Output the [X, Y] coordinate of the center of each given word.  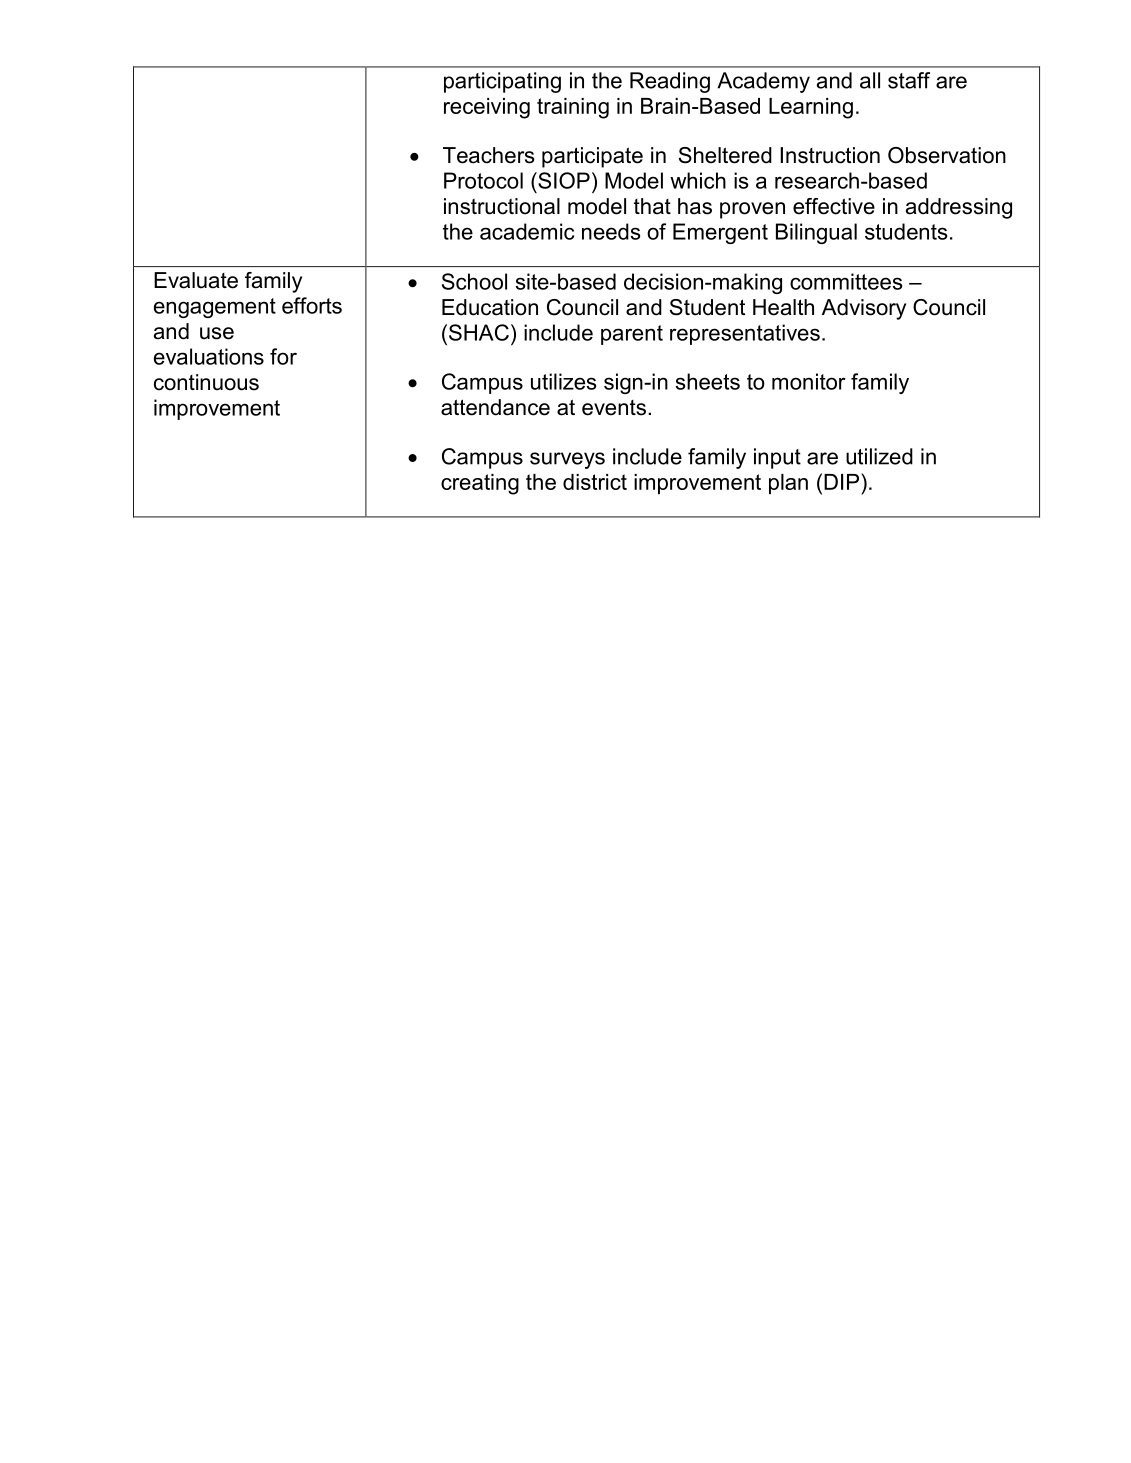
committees [846, 281]
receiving [487, 108]
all [870, 80]
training [573, 108]
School [474, 281]
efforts [312, 305]
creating [480, 484]
